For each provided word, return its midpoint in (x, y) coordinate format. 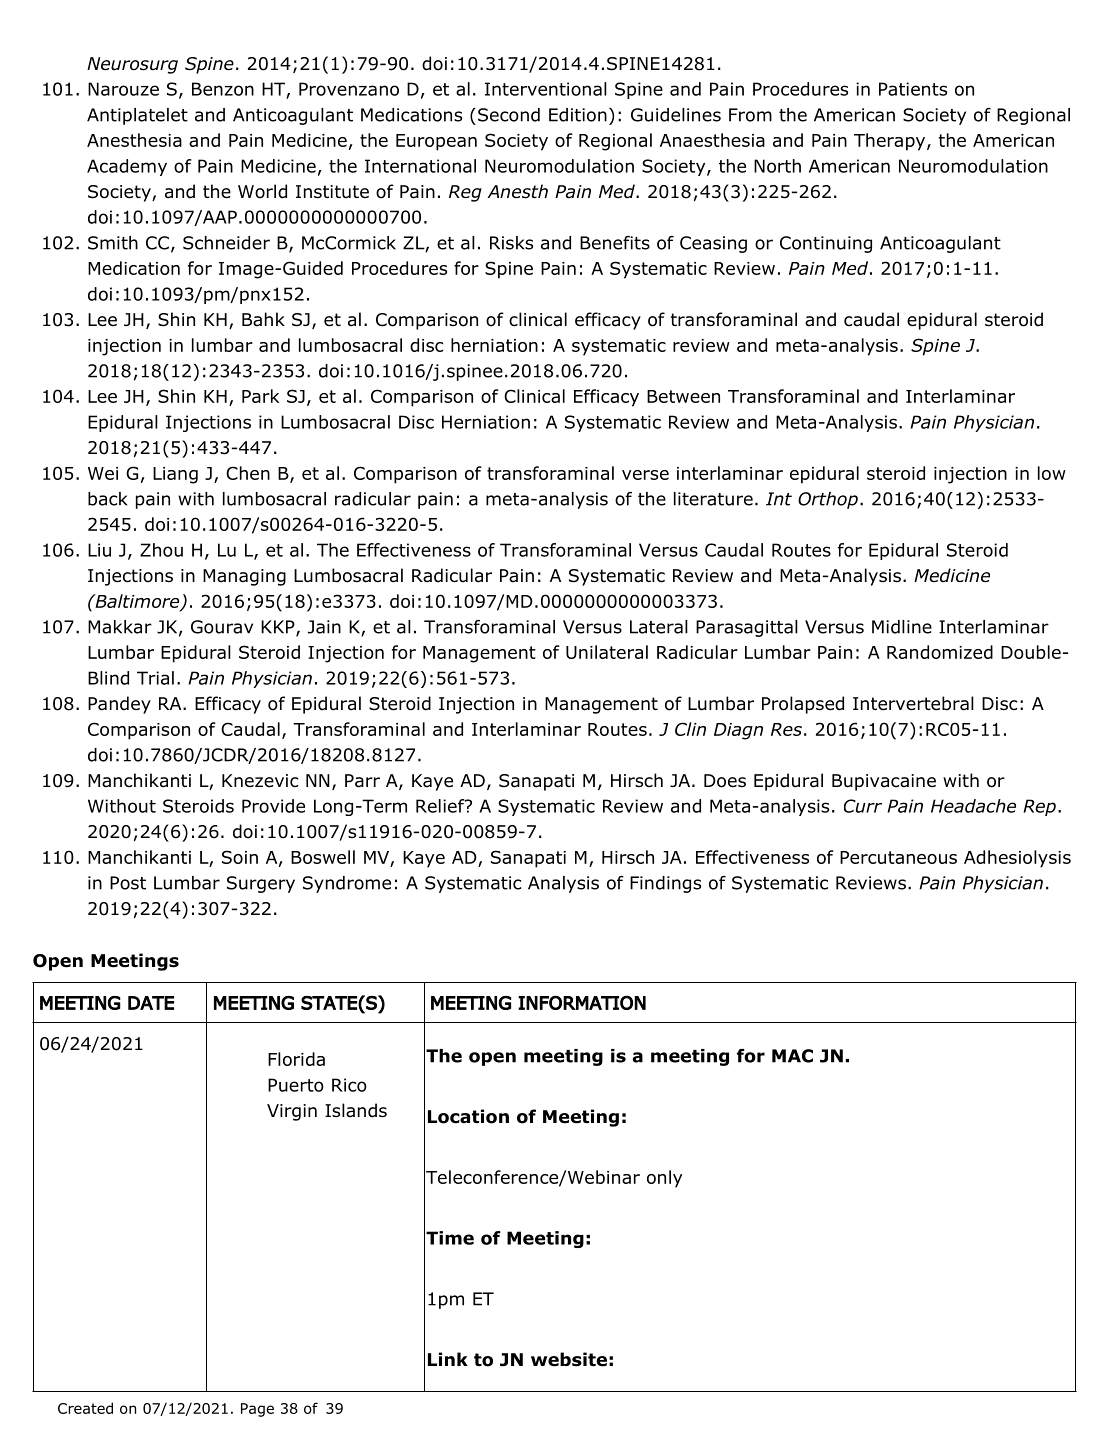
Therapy (891, 142)
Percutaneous (898, 857)
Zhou (161, 550)
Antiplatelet (137, 116)
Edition (578, 115)
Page (257, 1410)
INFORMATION (582, 1002)
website (569, 1359)
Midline (902, 627)
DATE (151, 1003)
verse (645, 475)
